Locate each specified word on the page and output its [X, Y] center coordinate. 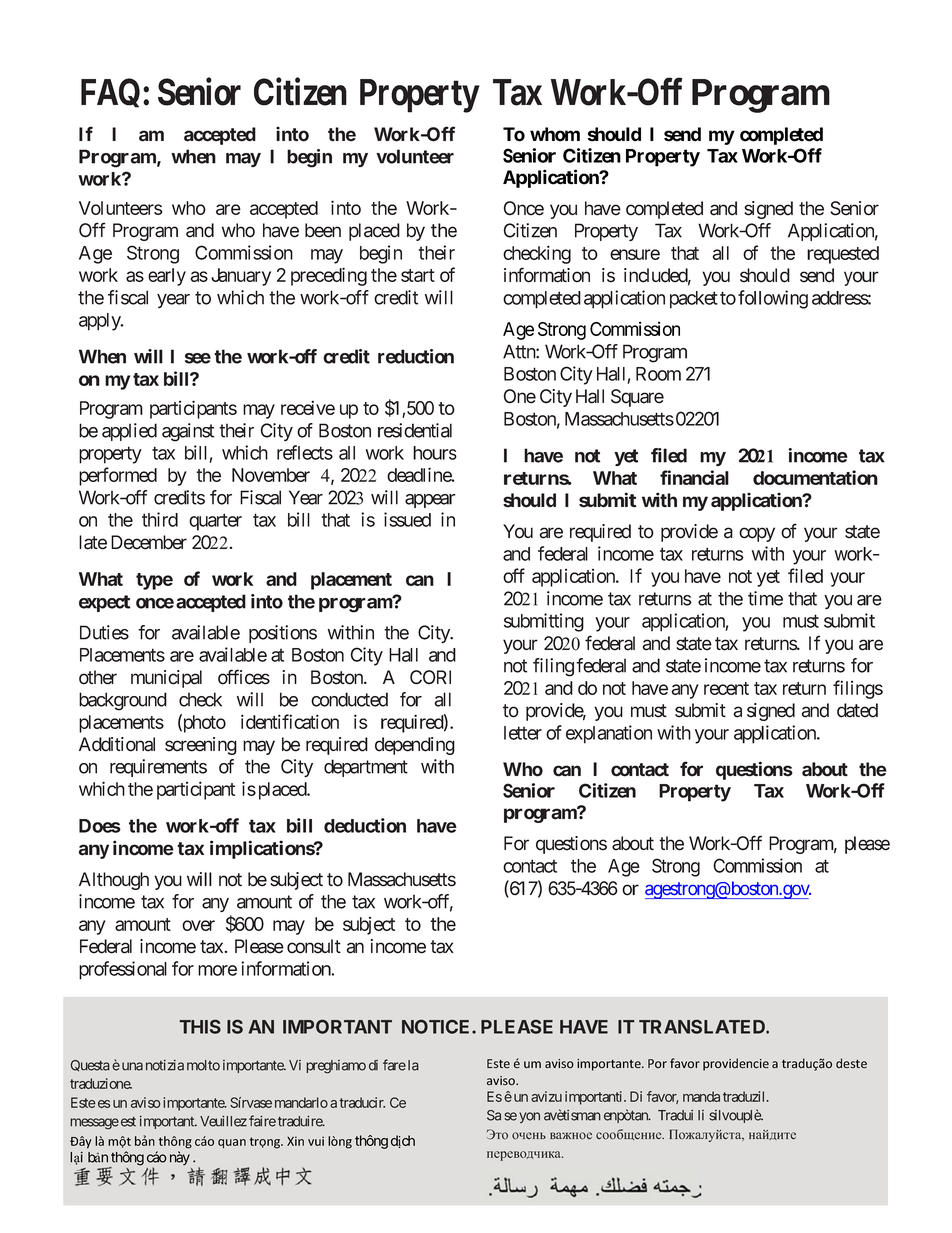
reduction [416, 356]
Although [114, 881]
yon [529, 1117]
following [773, 299]
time [765, 598]
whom [555, 134]
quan [232, 1144]
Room [658, 374]
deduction [365, 825]
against [188, 432]
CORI [430, 677]
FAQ [110, 93]
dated [857, 710]
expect [105, 603]
